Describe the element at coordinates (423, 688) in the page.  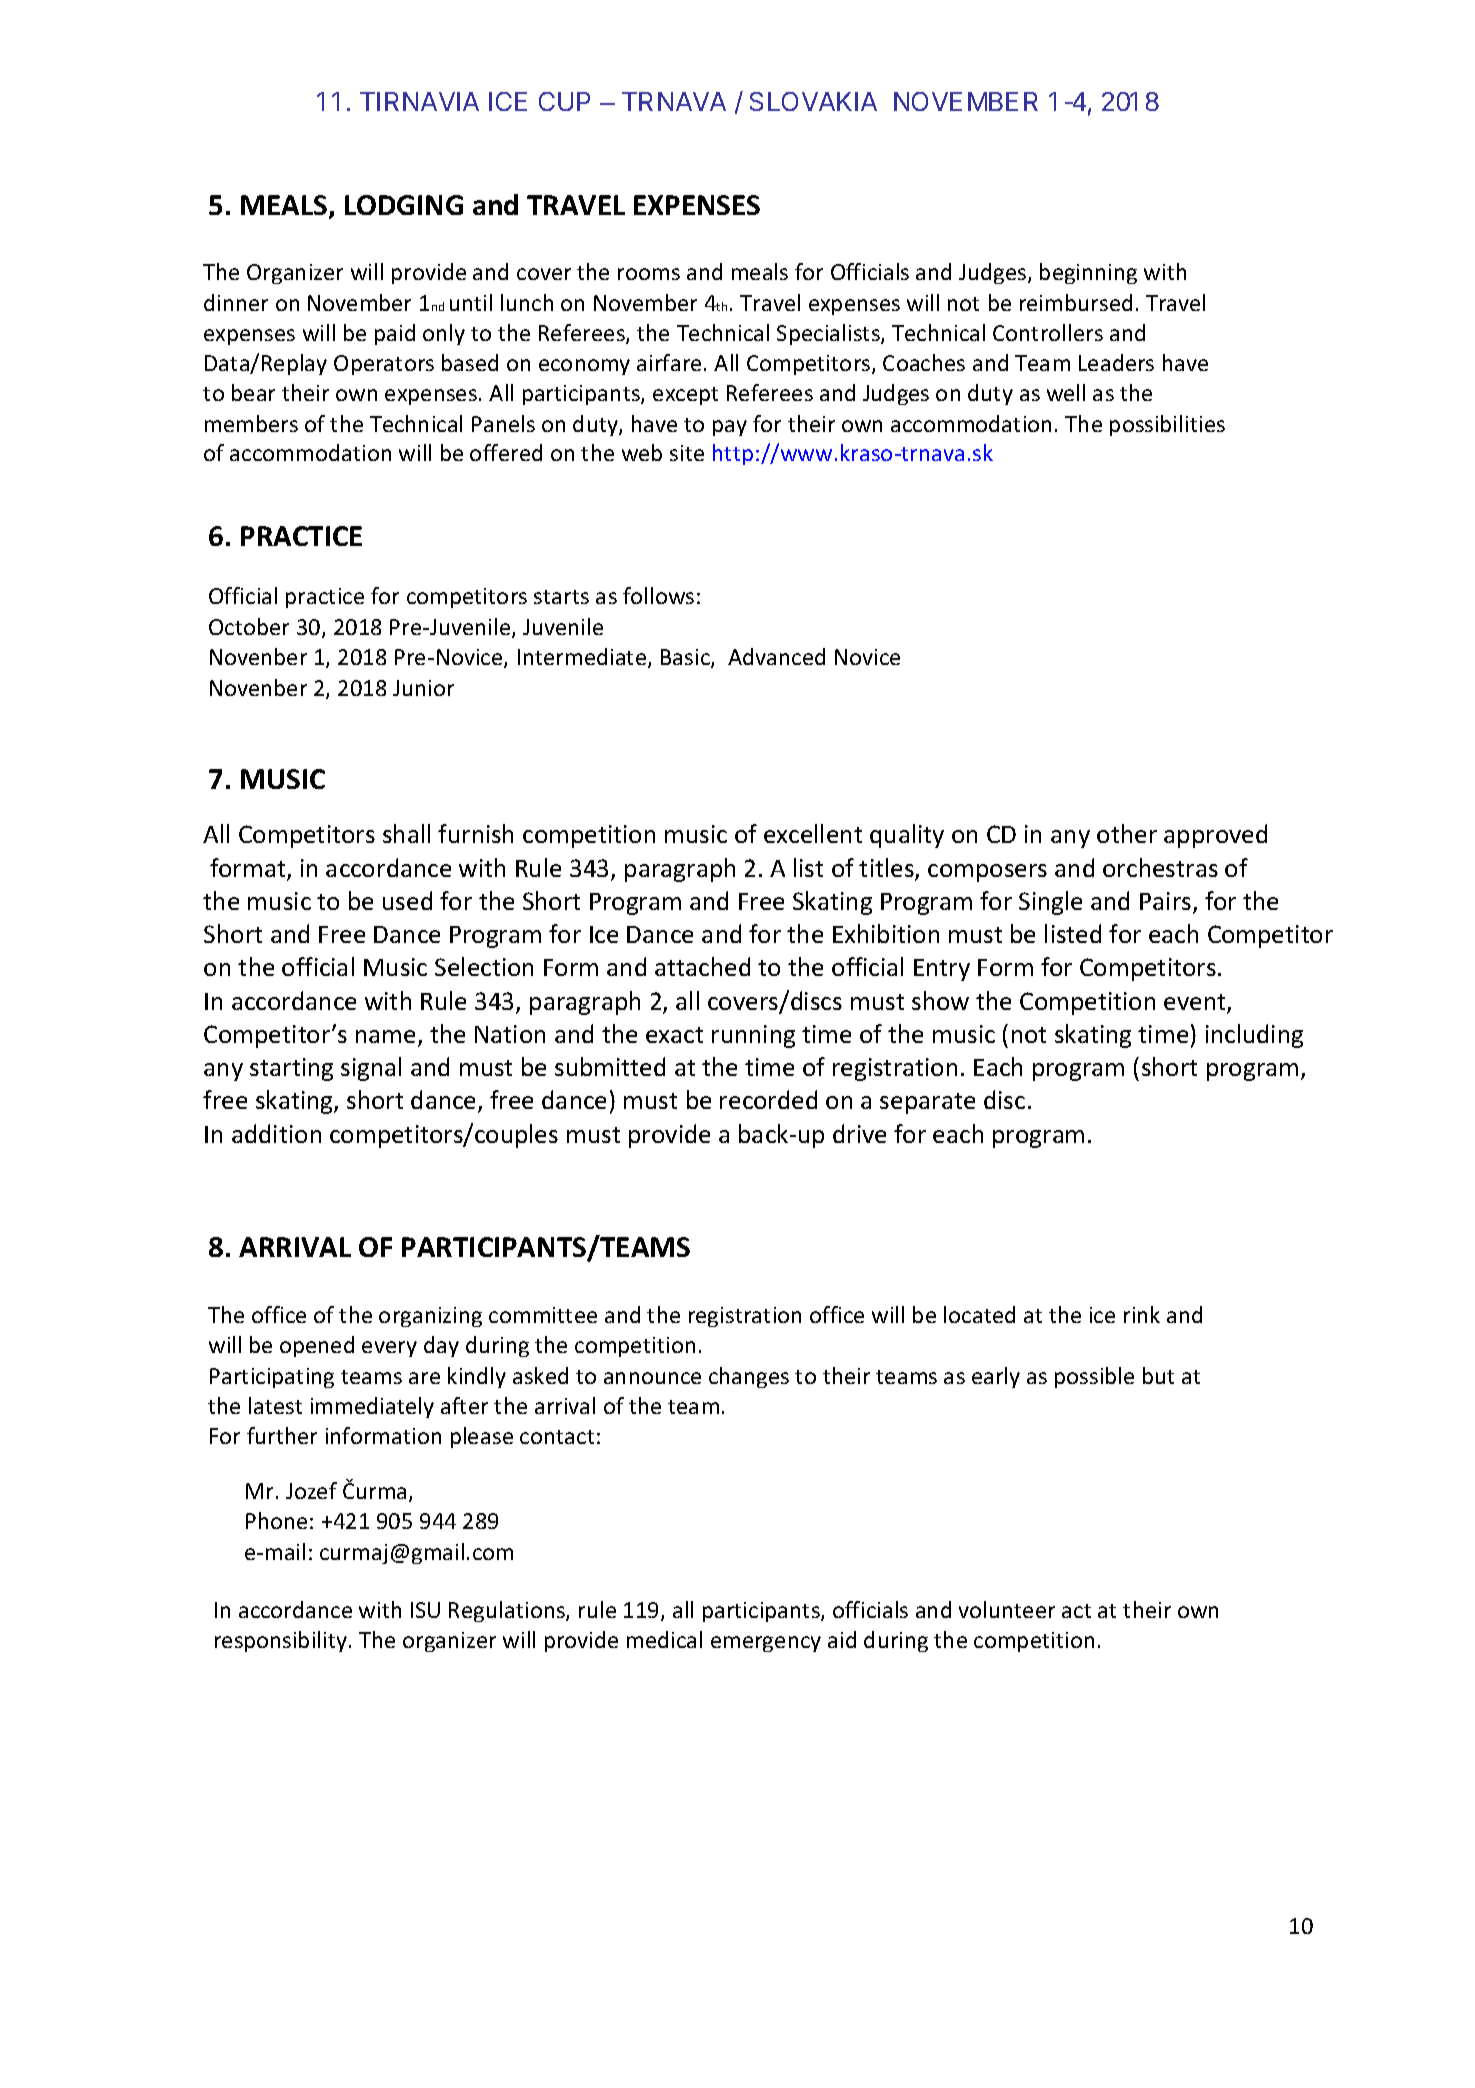
I see `Junior` at that location.
